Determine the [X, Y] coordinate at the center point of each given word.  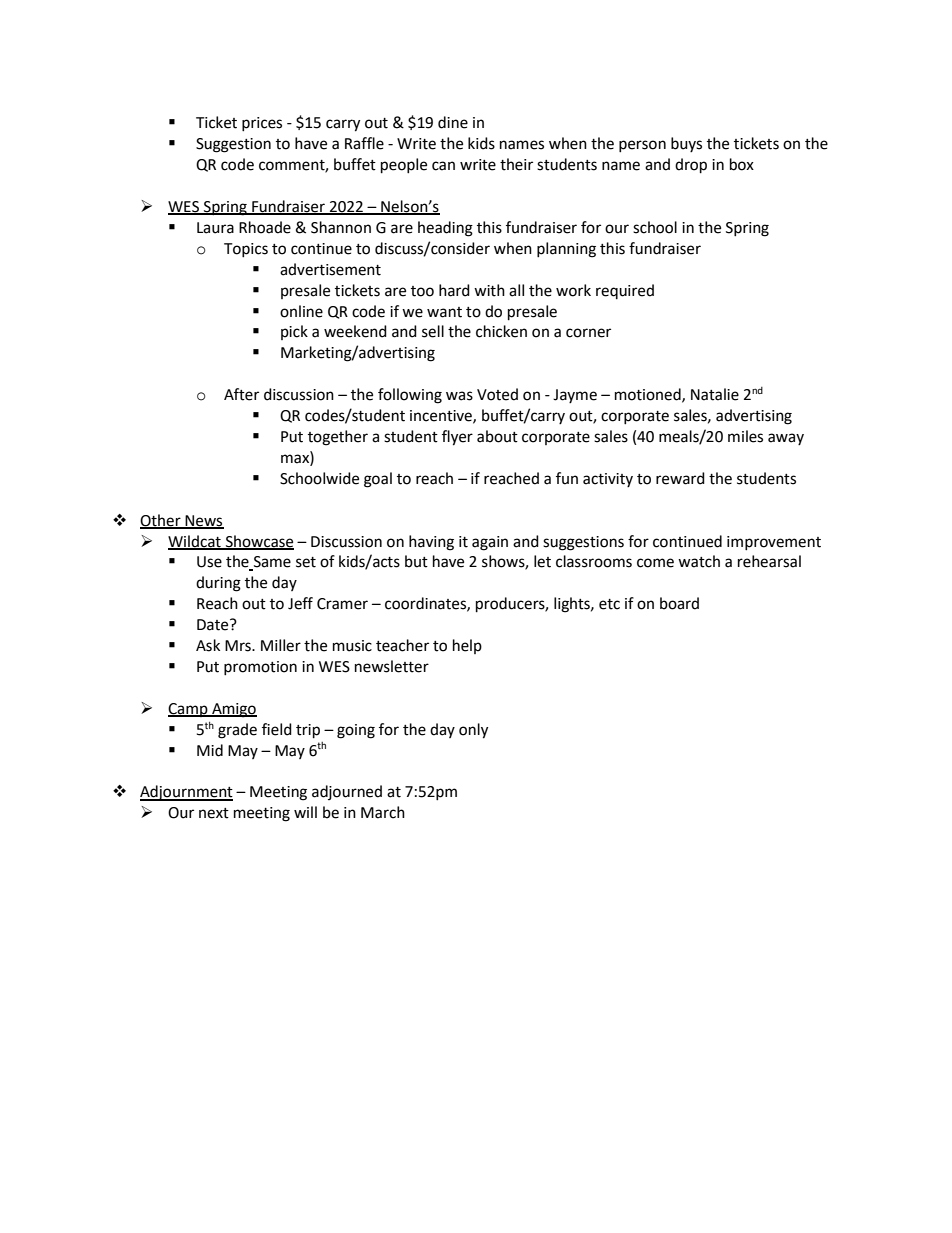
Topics [246, 250]
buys [686, 144]
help [467, 646]
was [459, 396]
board [679, 603]
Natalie [715, 394]
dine [453, 122]
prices [262, 124]
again [490, 543]
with [489, 290]
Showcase [258, 542]
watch [699, 561]
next [214, 813]
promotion [260, 668]
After [241, 394]
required [625, 291]
